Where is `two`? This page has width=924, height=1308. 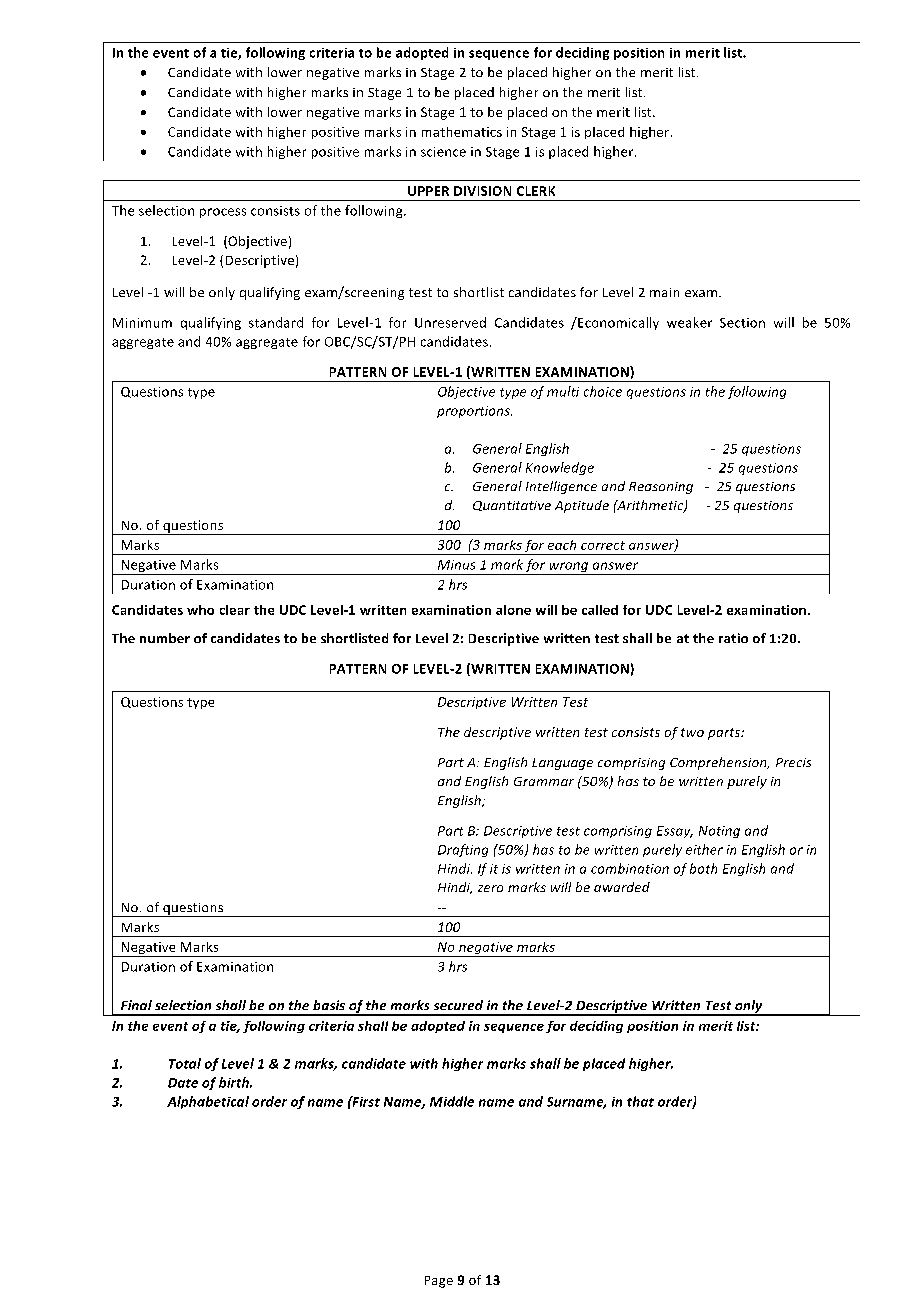 two is located at coordinates (692, 732).
